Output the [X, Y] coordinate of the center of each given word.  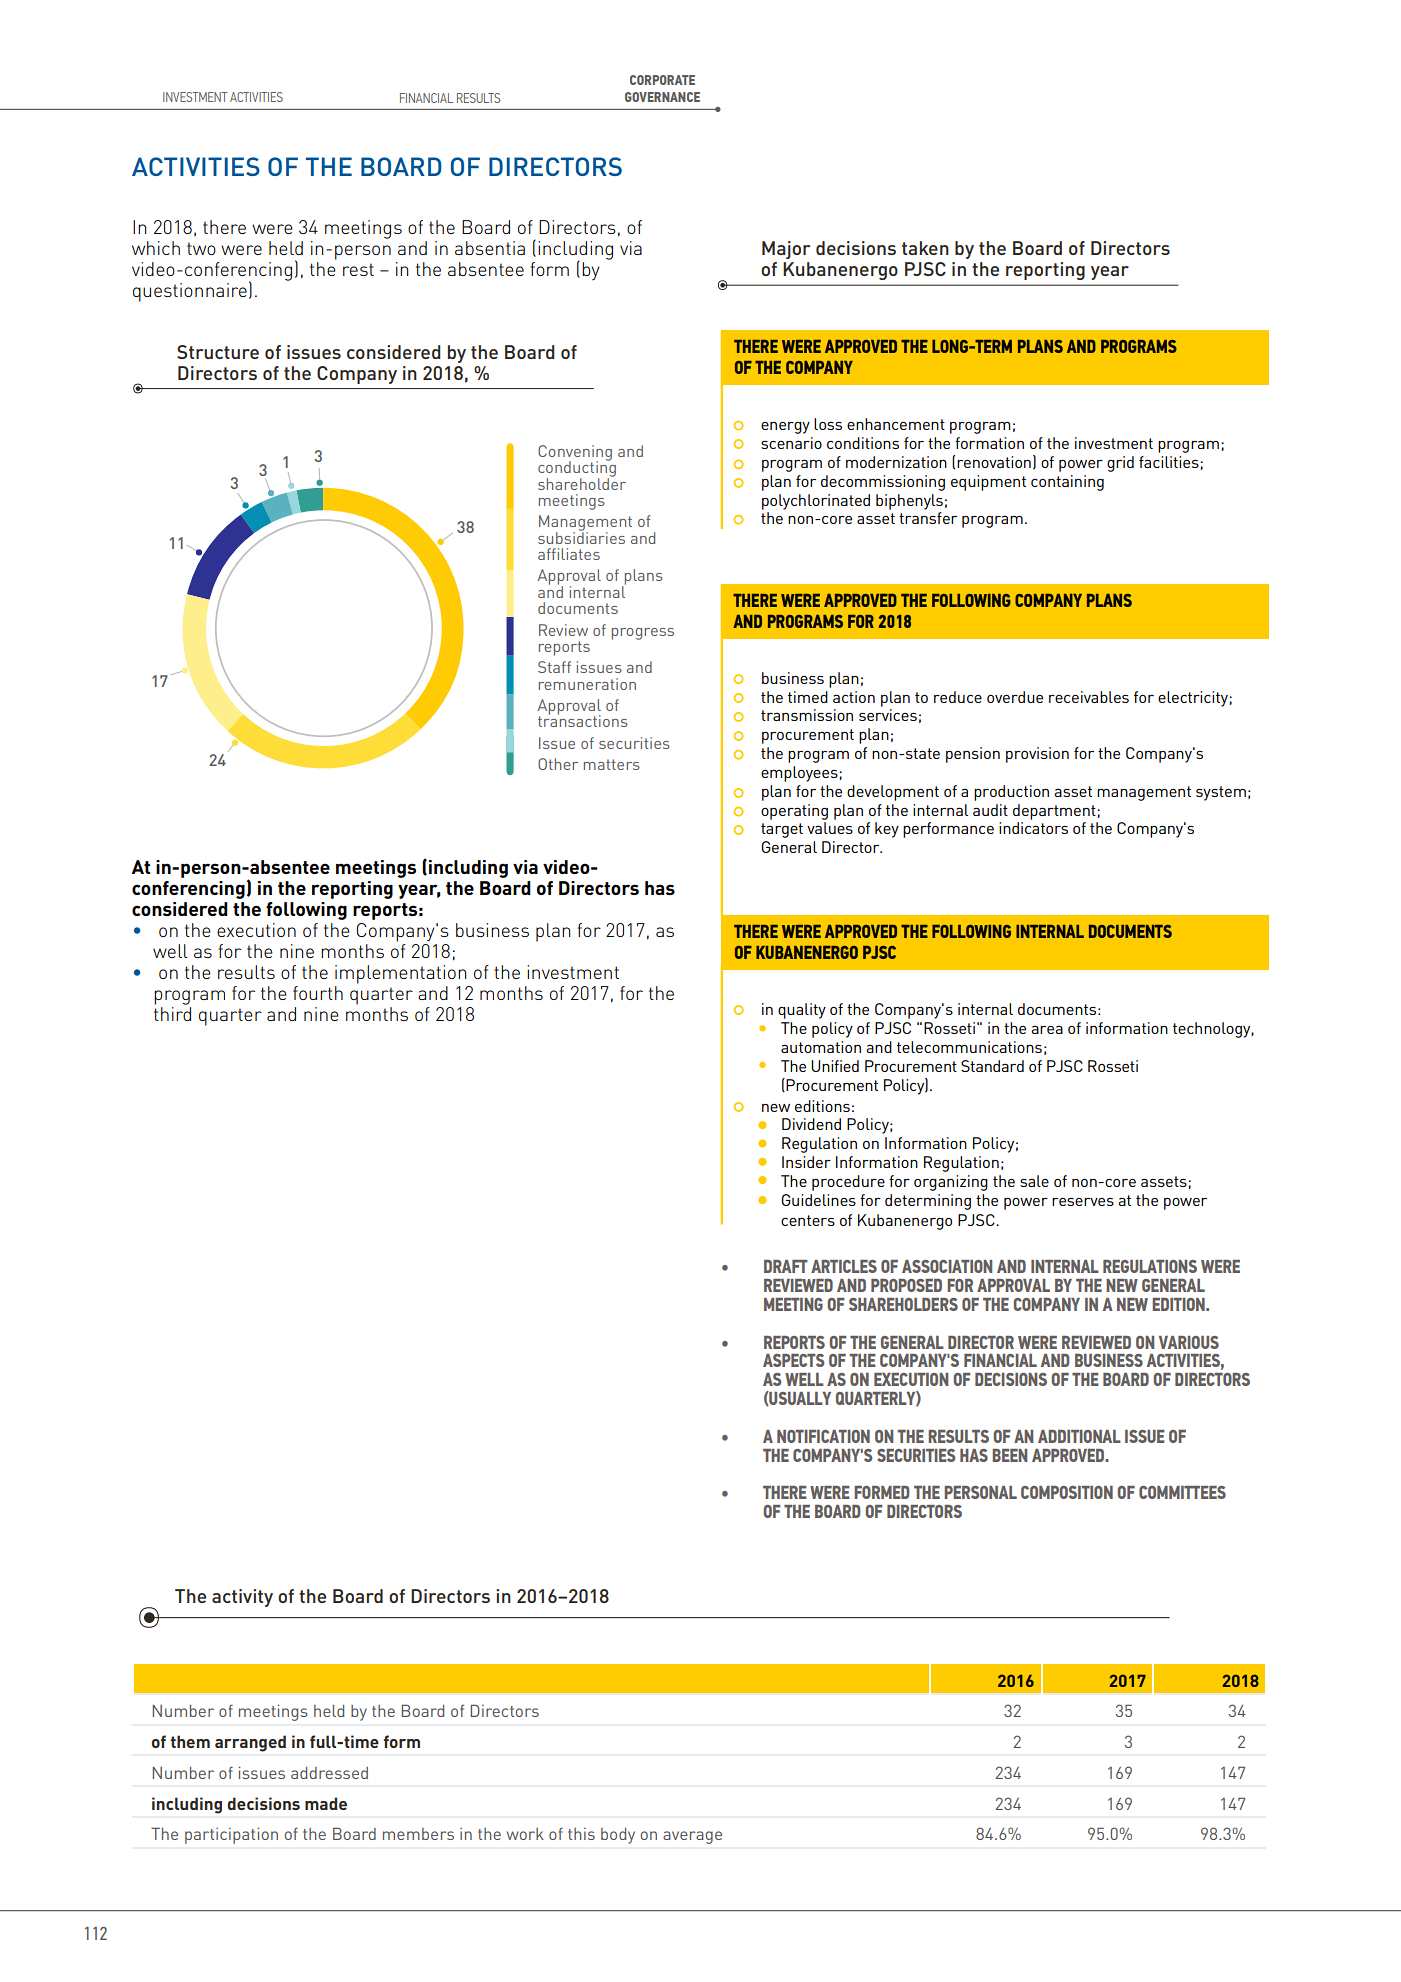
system [1221, 793]
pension [973, 755]
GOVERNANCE [662, 97]
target [782, 830]
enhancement [896, 424]
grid [1120, 464]
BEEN [1009, 1455]
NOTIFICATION [823, 1436]
